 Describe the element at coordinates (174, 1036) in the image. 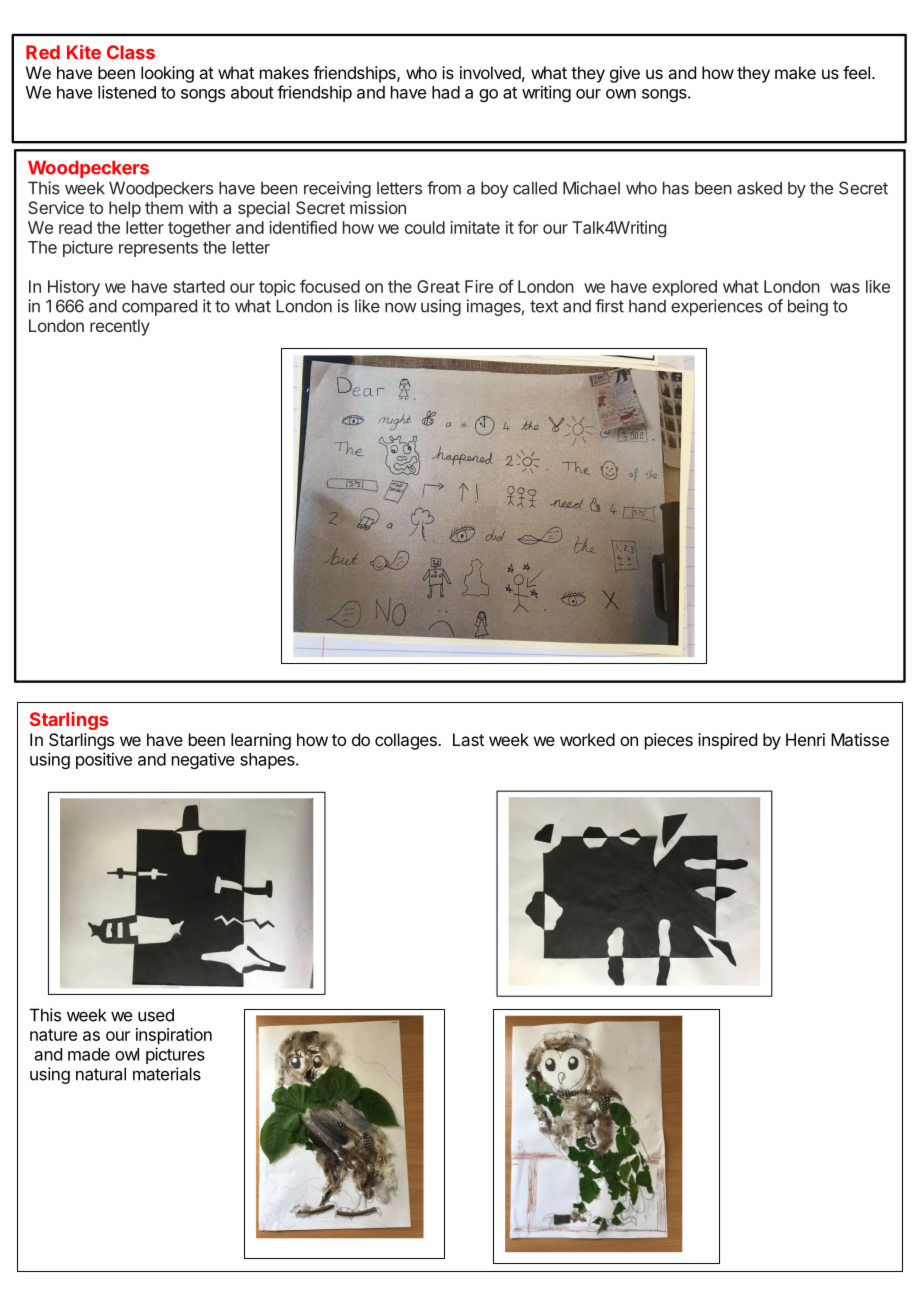

I see `inspiration` at that location.
